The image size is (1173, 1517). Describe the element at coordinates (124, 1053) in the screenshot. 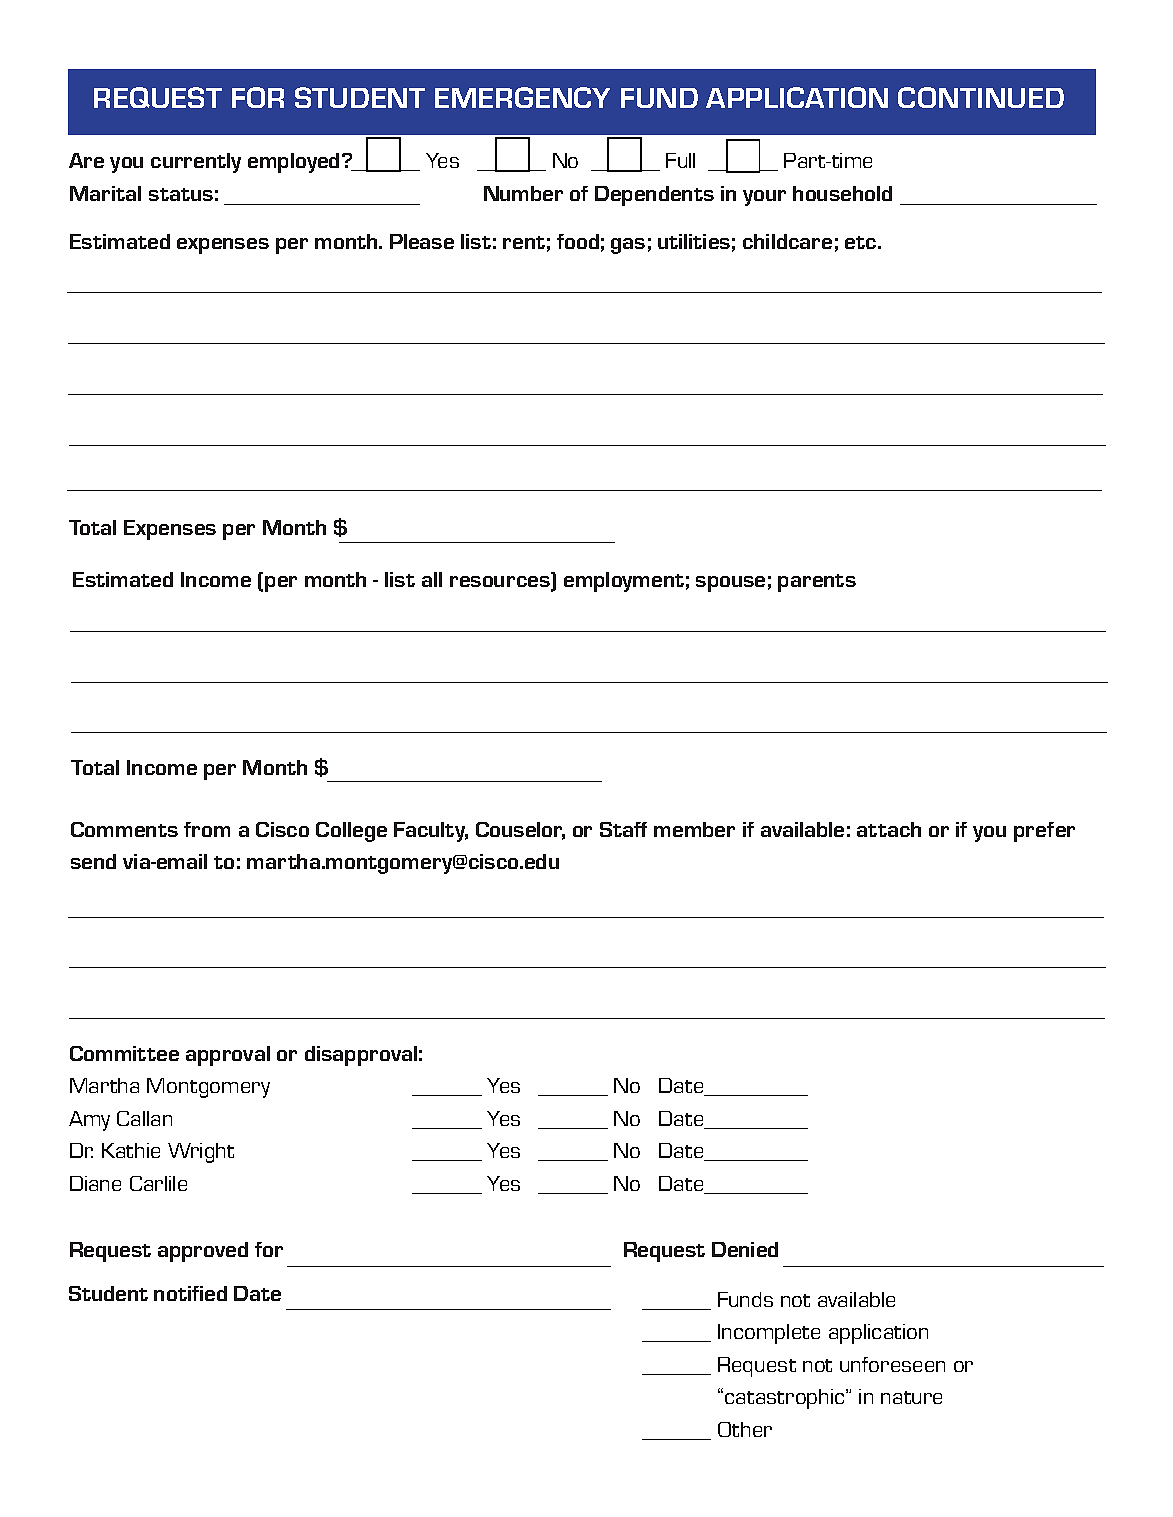

I see `Committee` at that location.
